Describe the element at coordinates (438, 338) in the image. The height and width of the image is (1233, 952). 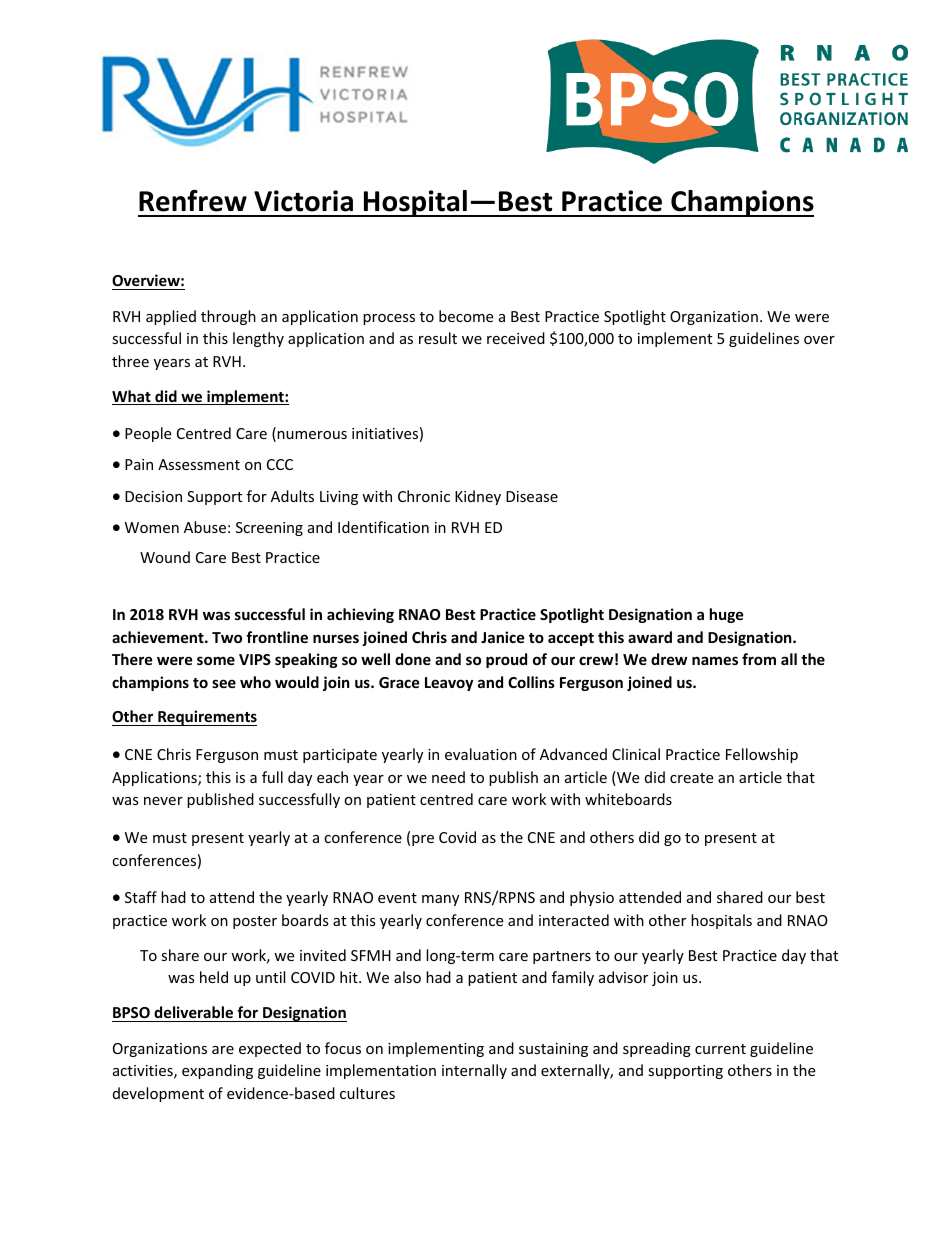
I see `result` at that location.
